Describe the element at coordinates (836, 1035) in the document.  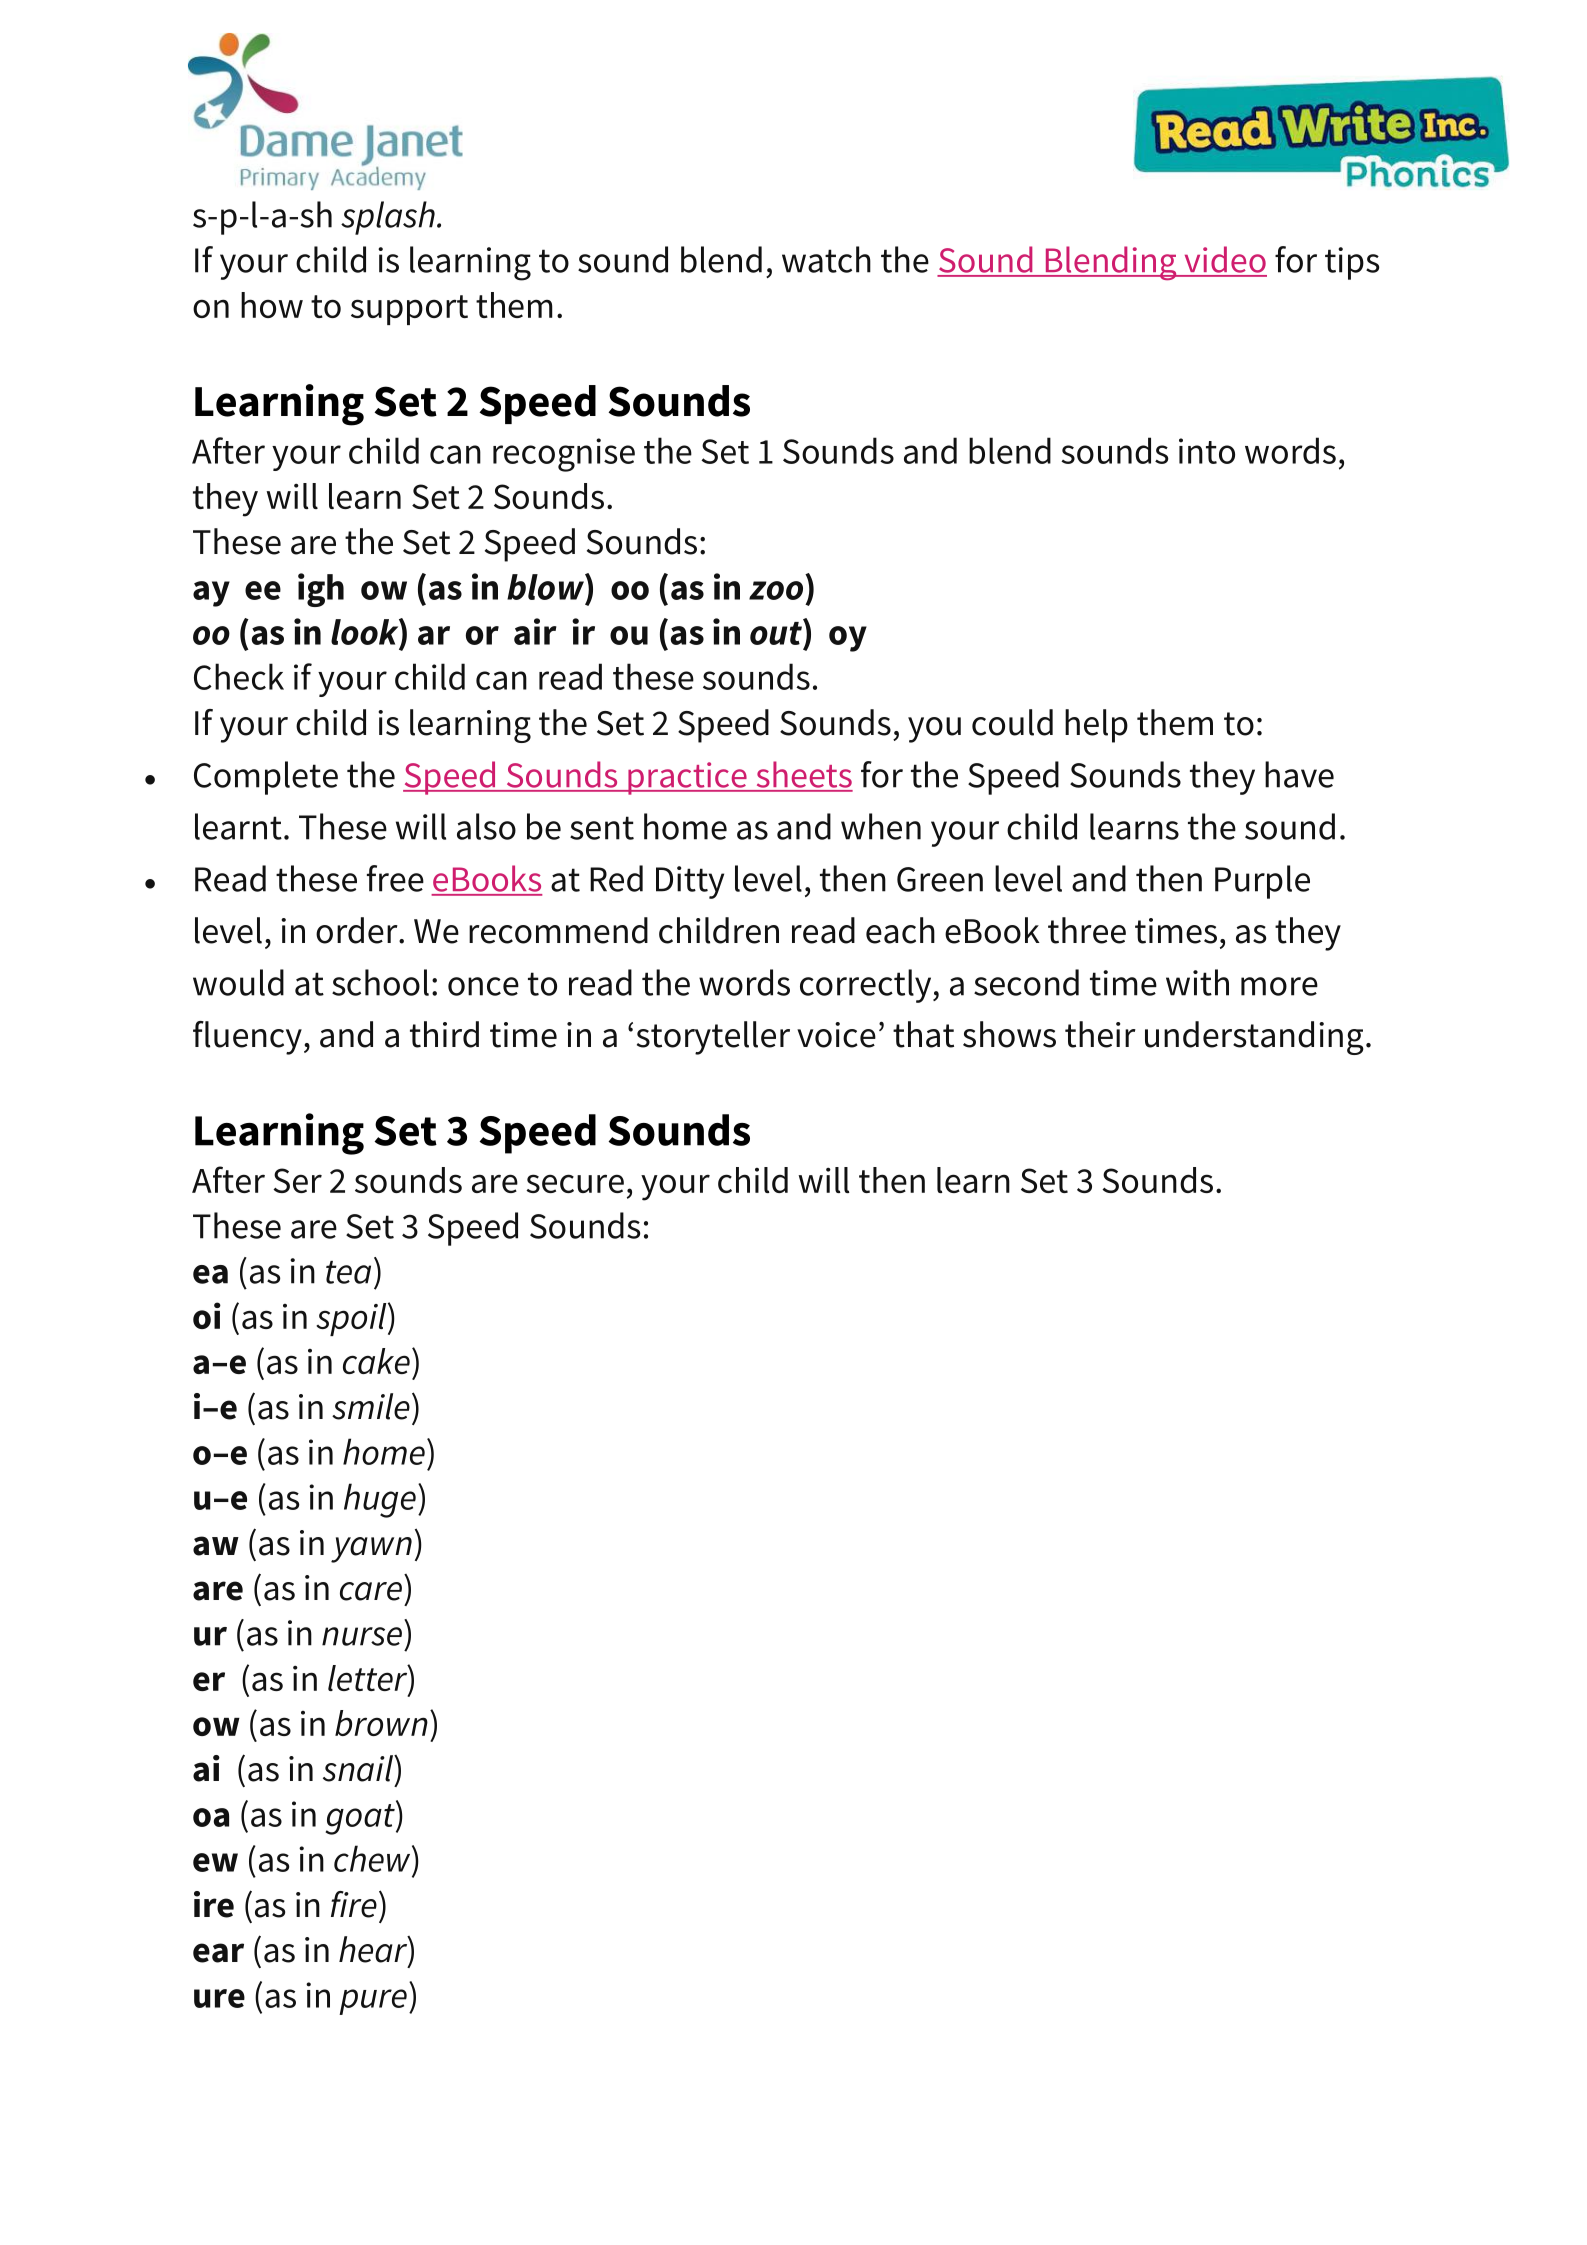
I see `voice` at that location.
